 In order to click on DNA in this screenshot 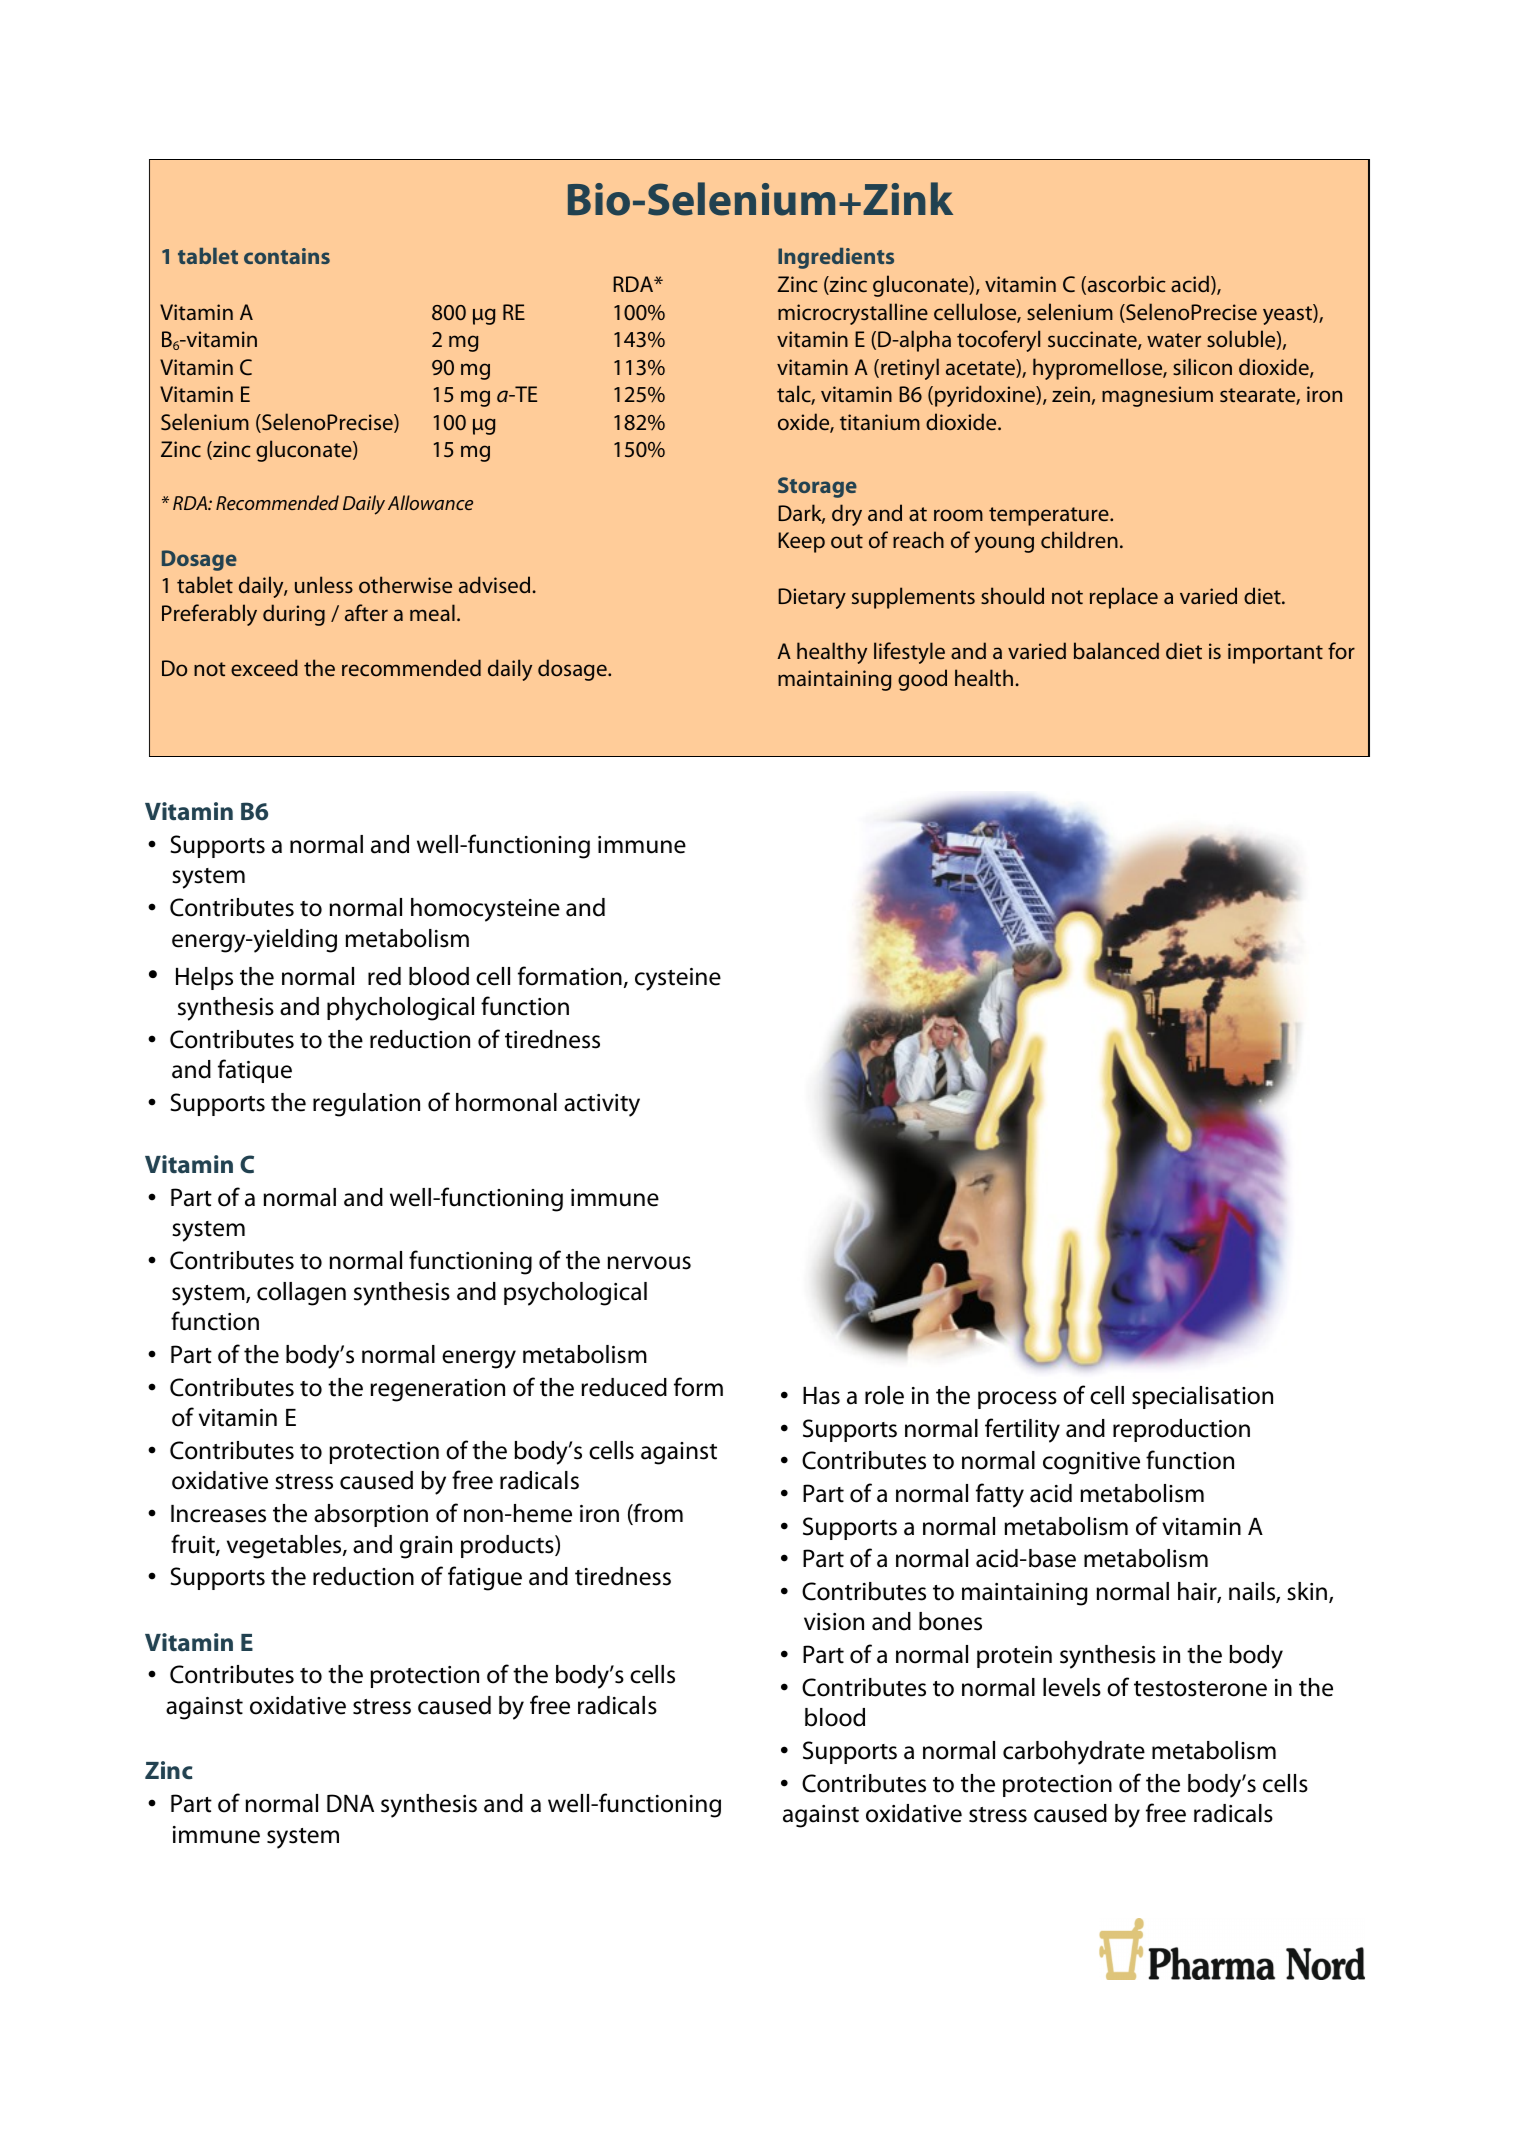, I will do `click(350, 1803)`.
